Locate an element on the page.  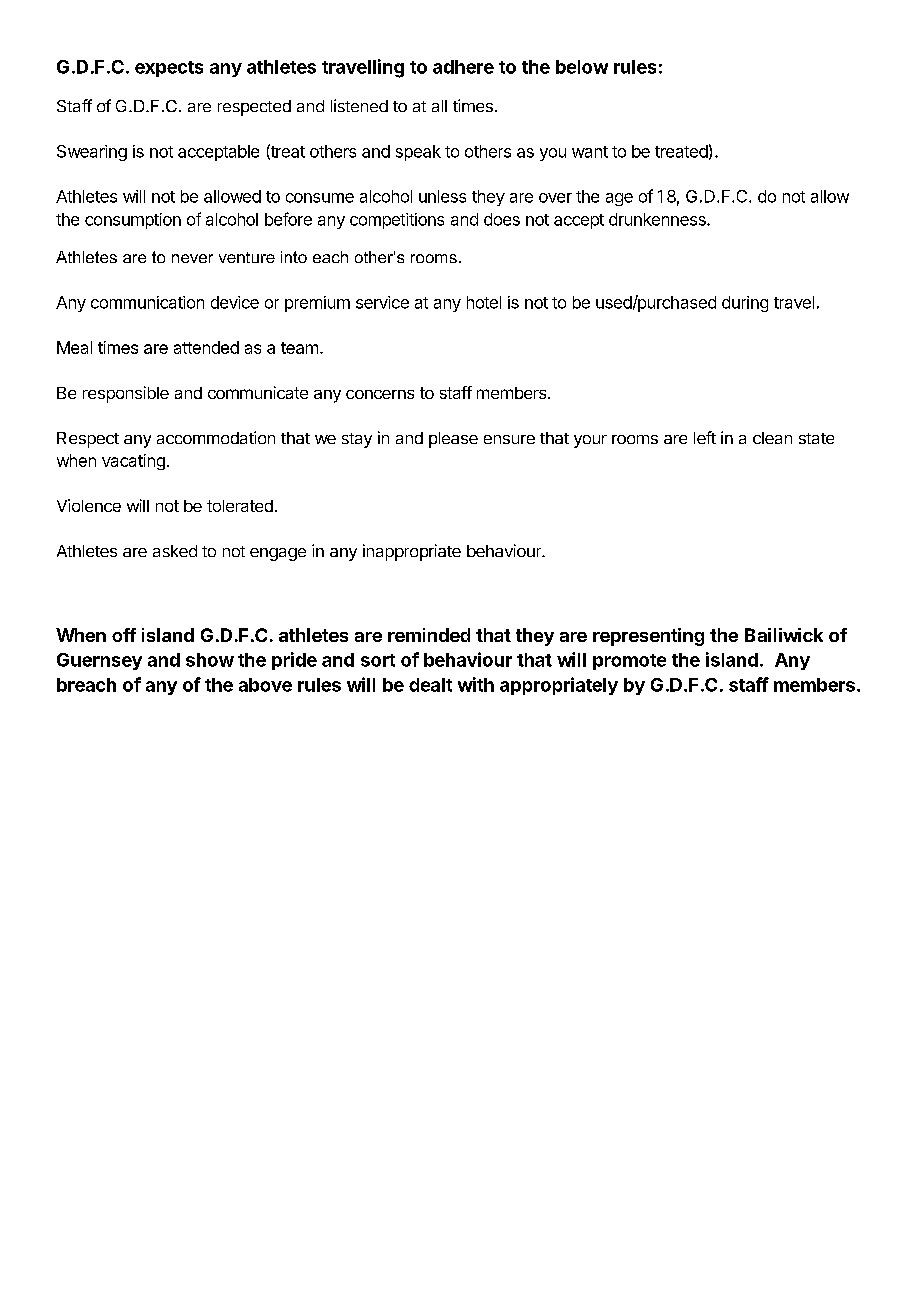
dealt is located at coordinates (430, 685).
